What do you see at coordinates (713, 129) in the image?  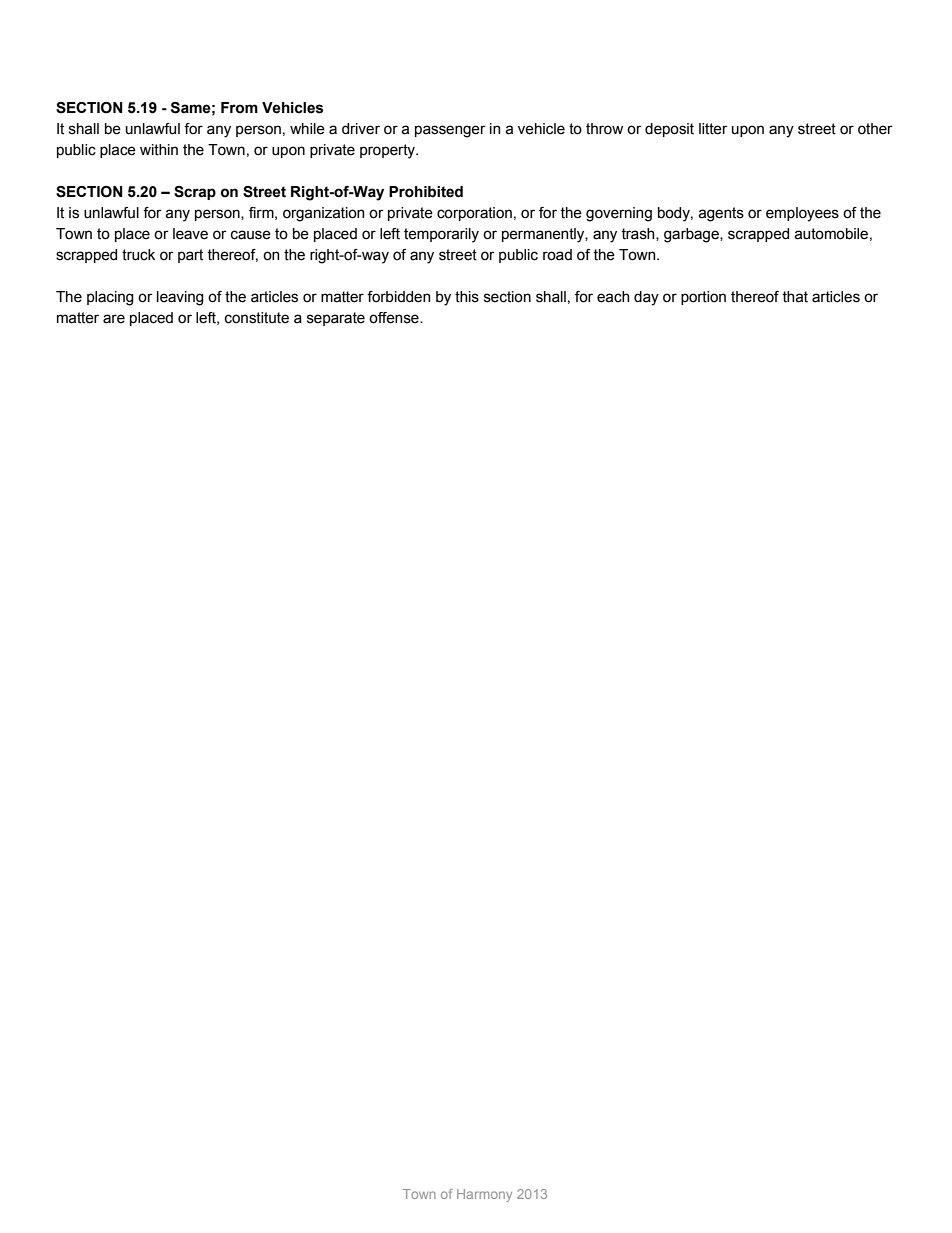 I see `litter` at bounding box center [713, 129].
